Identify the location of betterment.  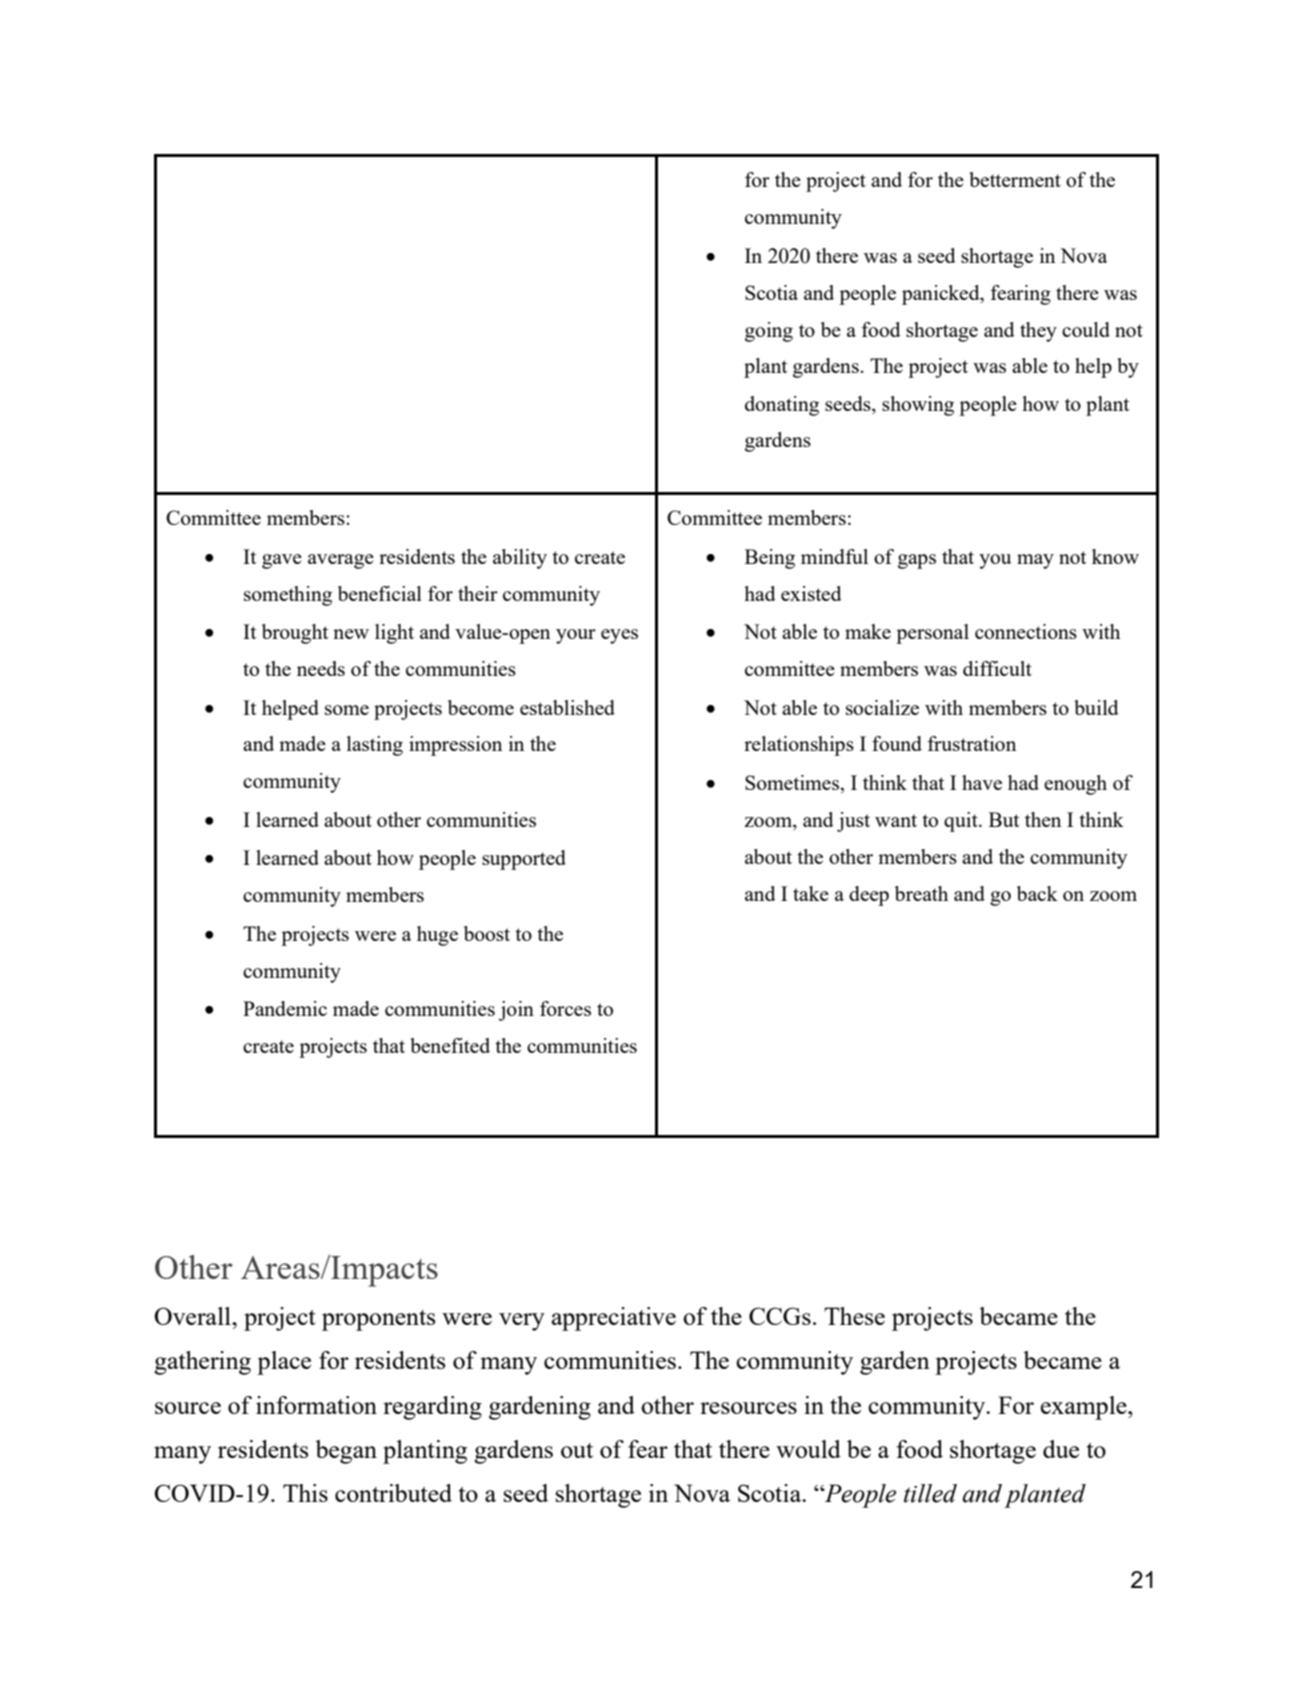
(1015, 179).
